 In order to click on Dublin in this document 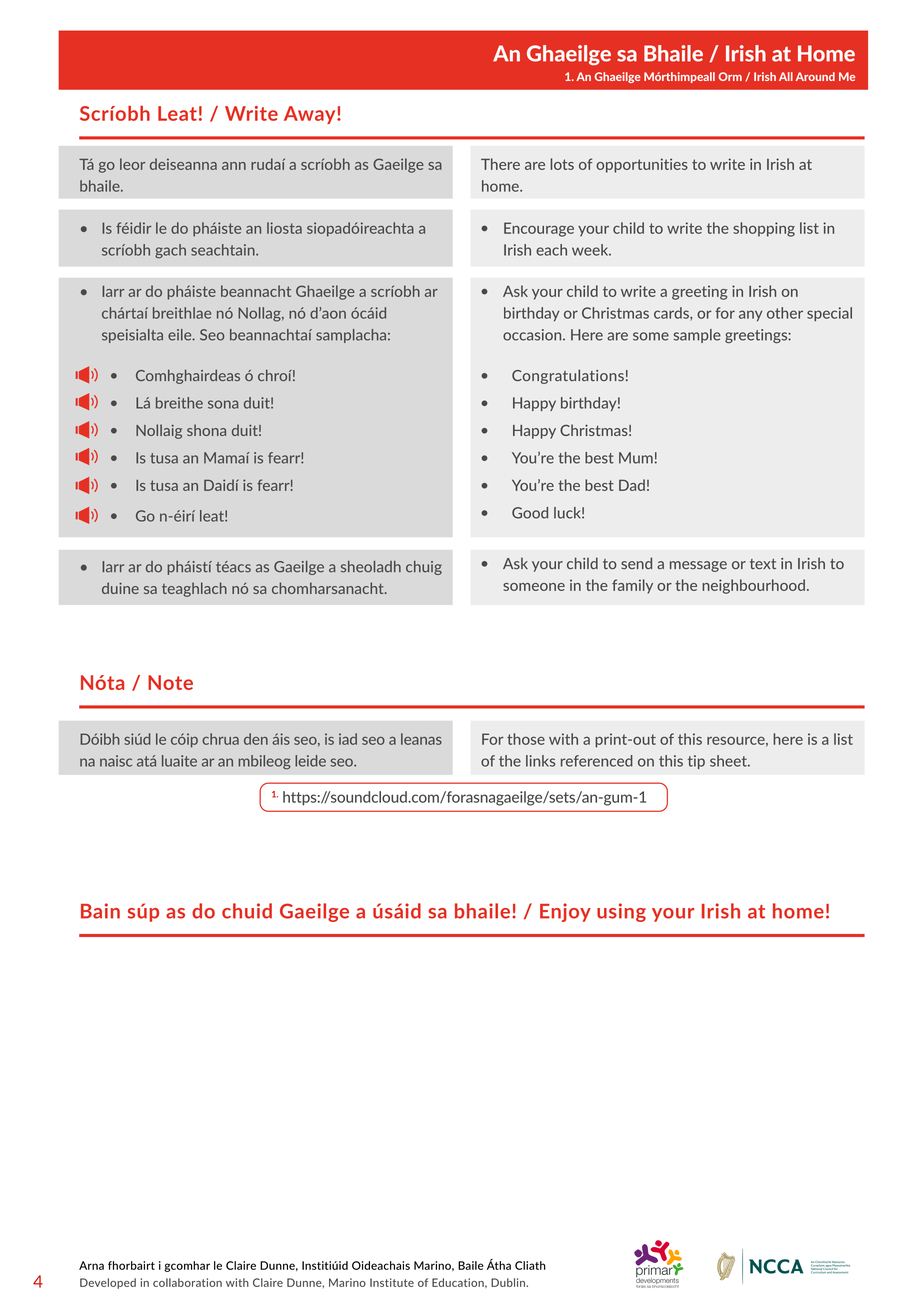, I will do `click(509, 1282)`.
